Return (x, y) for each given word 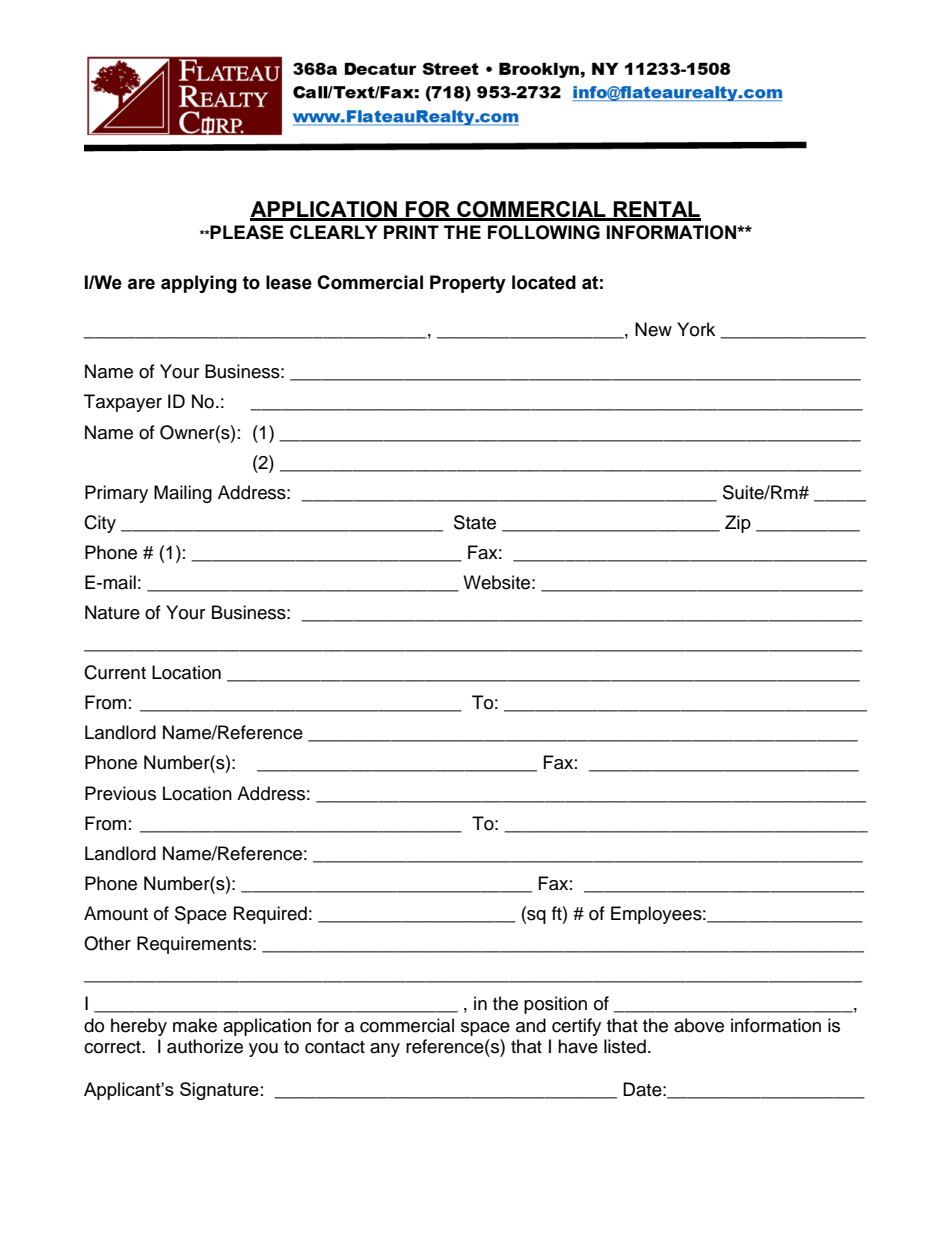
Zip (738, 524)
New (653, 329)
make (195, 1025)
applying (199, 284)
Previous (120, 793)
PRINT (411, 232)
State (475, 522)
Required (270, 915)
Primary (116, 494)
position (555, 1005)
